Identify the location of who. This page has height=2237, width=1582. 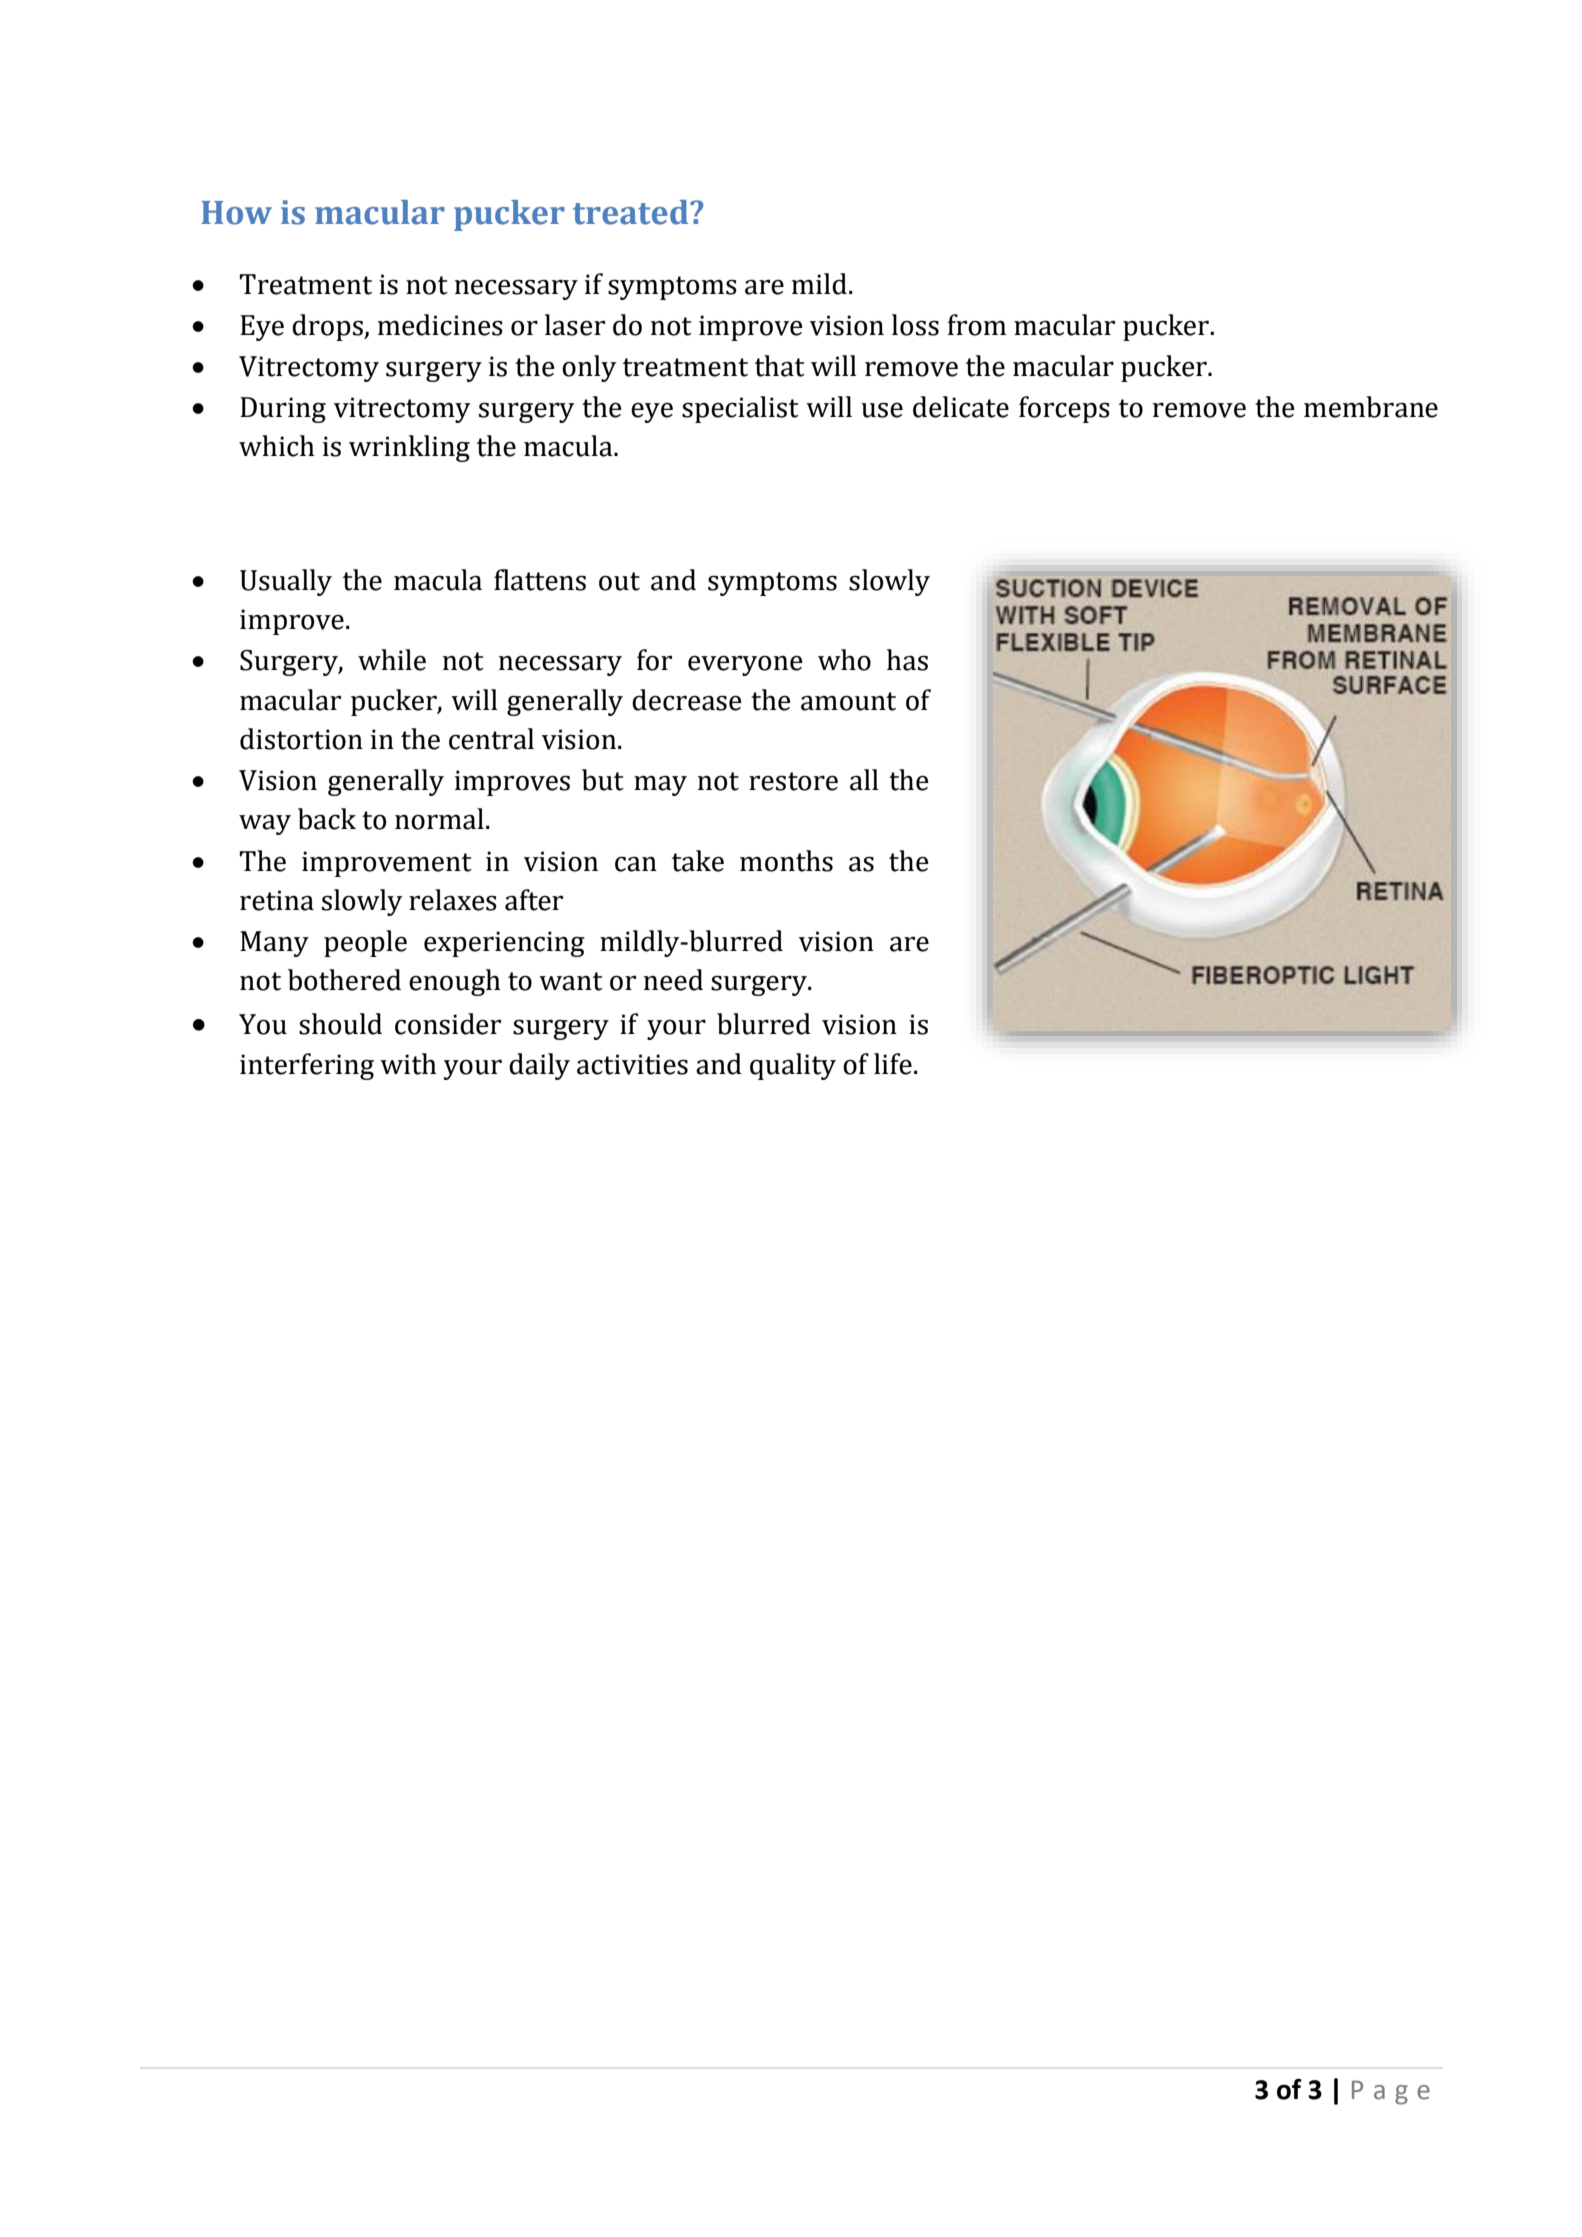
(844, 660).
